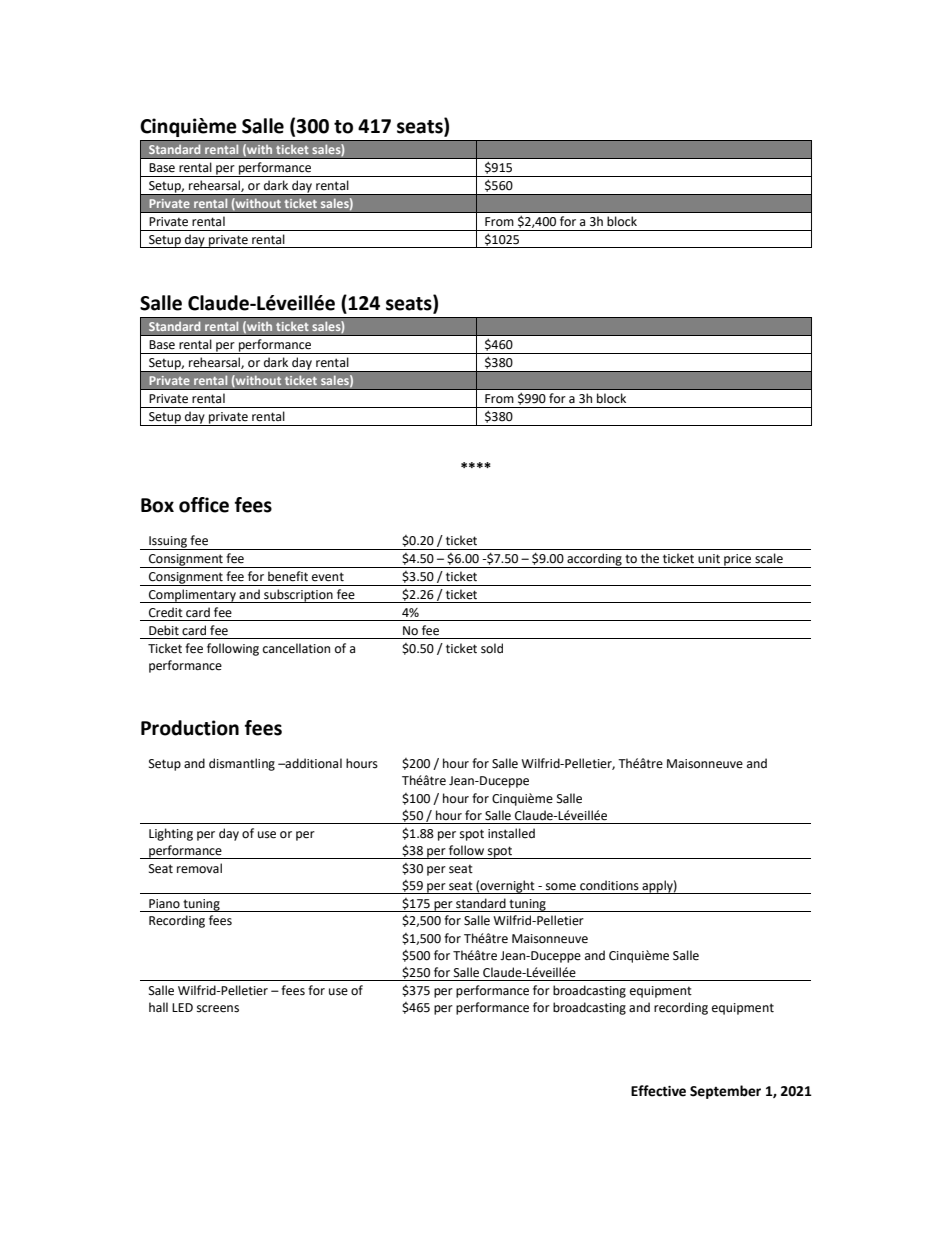 Image resolution: width=952 pixels, height=1233 pixels. What do you see at coordinates (218, 1009) in the document?
I see `screens` at bounding box center [218, 1009].
